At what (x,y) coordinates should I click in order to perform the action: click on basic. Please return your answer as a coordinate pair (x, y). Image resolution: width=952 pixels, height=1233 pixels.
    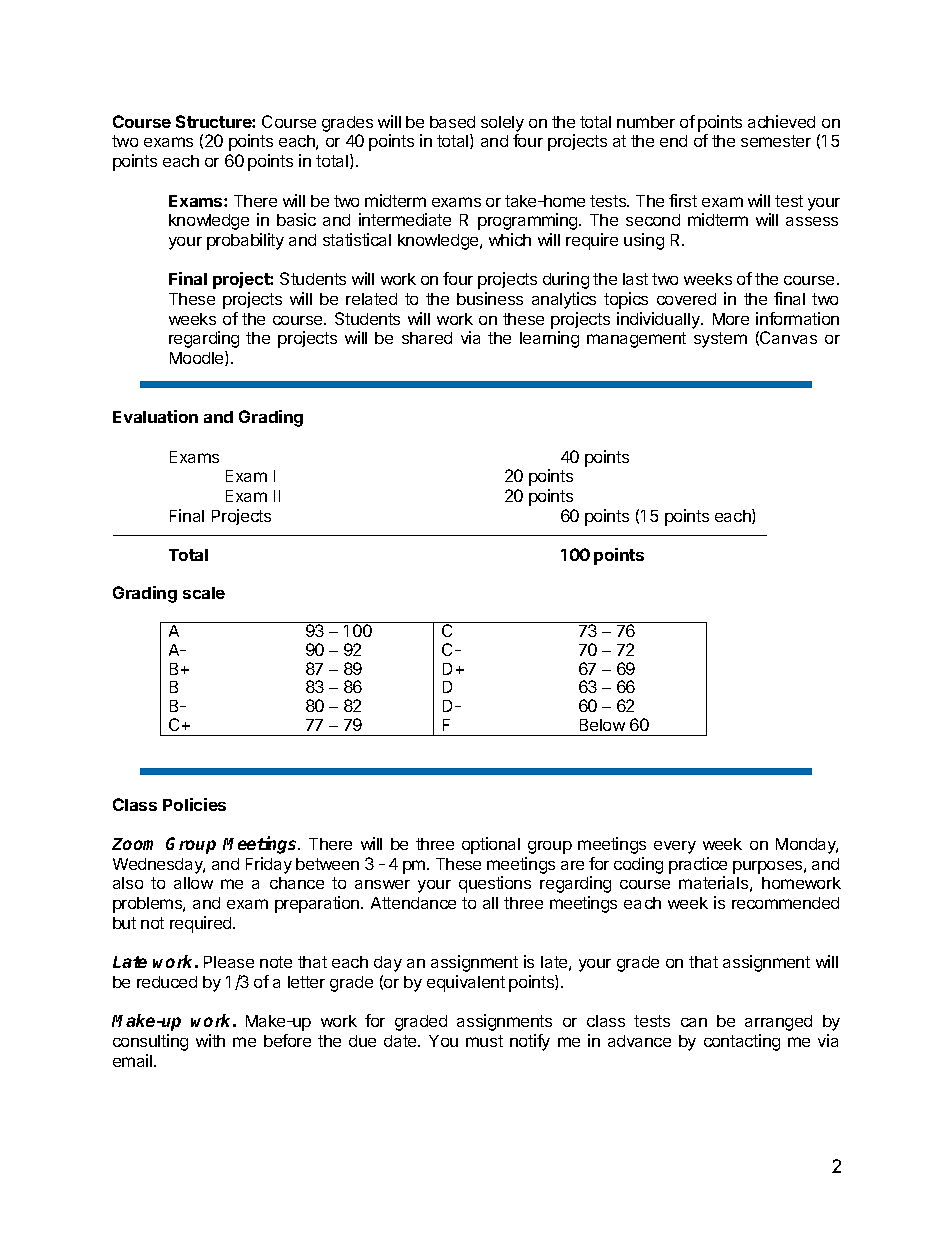
    Looking at the image, I should click on (296, 219).
